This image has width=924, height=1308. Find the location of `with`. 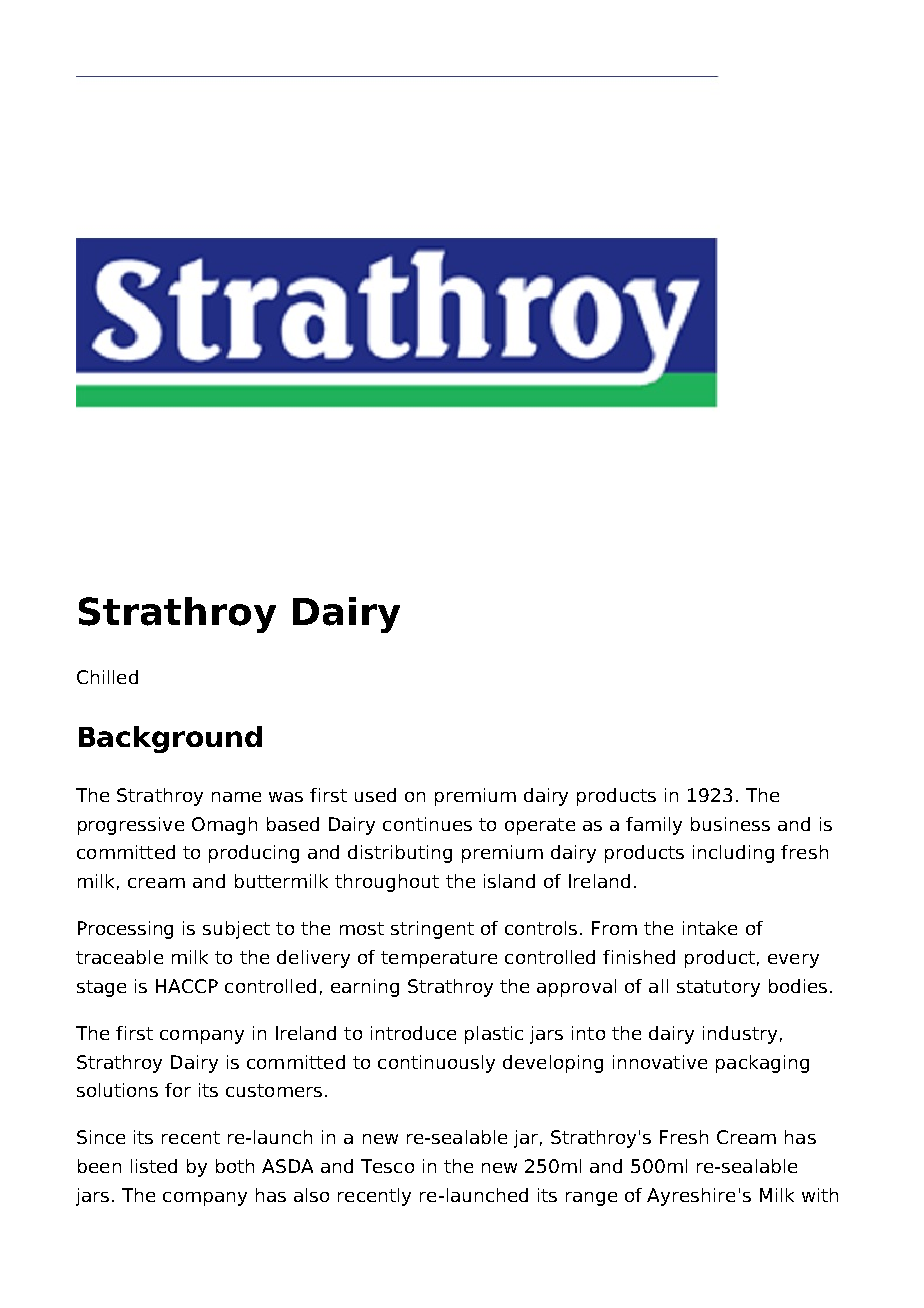

with is located at coordinates (820, 1195).
